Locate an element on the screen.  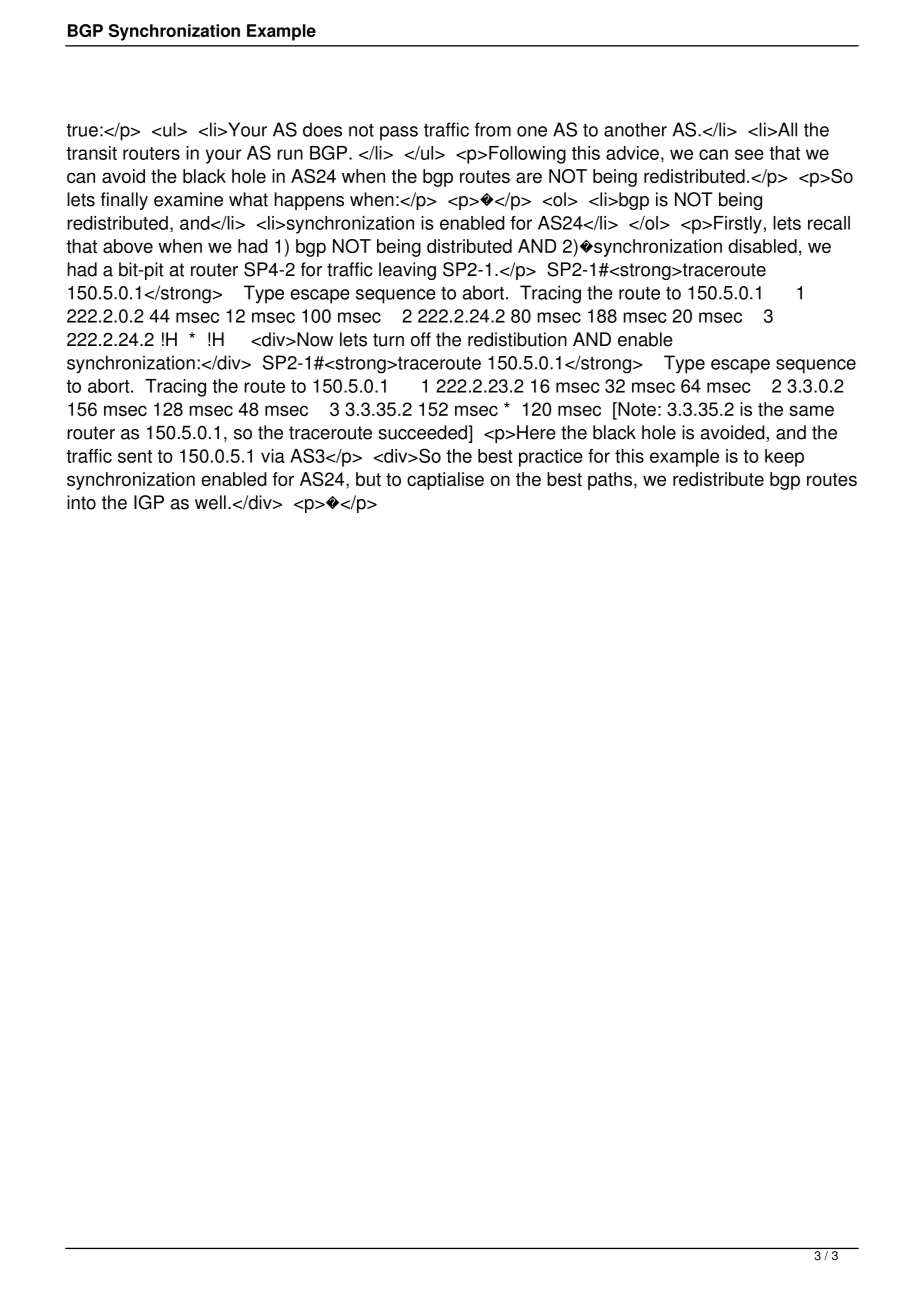
same is located at coordinates (811, 410).
